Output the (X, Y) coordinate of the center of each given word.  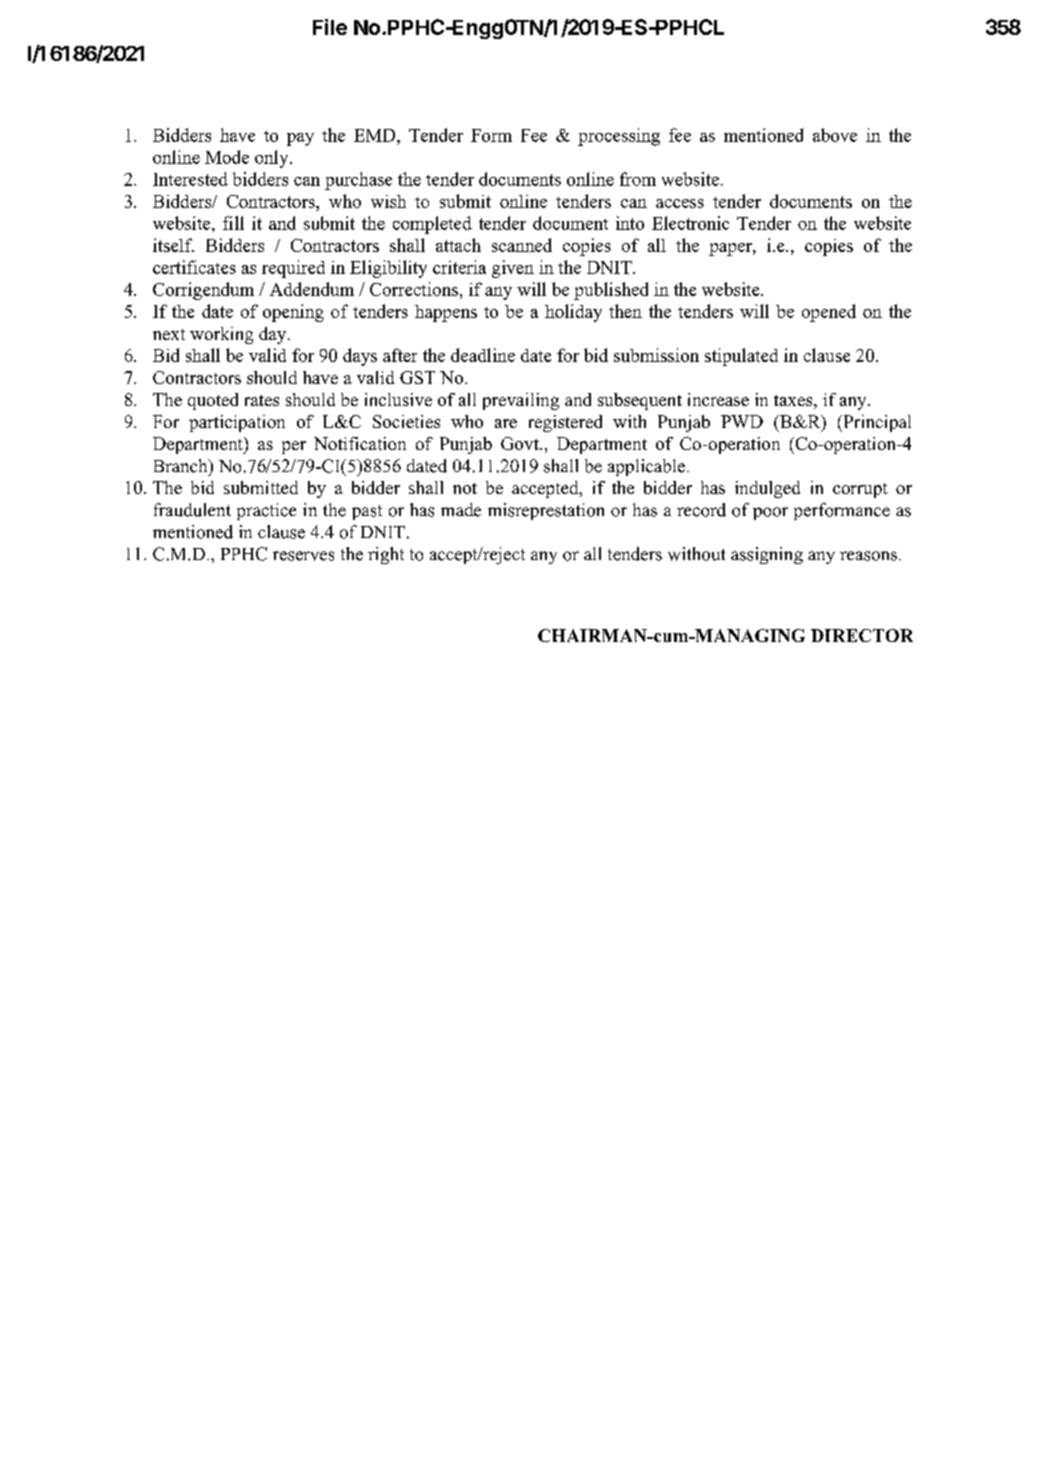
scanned (522, 245)
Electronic (690, 223)
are (506, 423)
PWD (742, 421)
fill (233, 223)
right (386, 555)
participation (237, 423)
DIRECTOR (862, 635)
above (835, 135)
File (330, 27)
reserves (303, 556)
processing (619, 137)
